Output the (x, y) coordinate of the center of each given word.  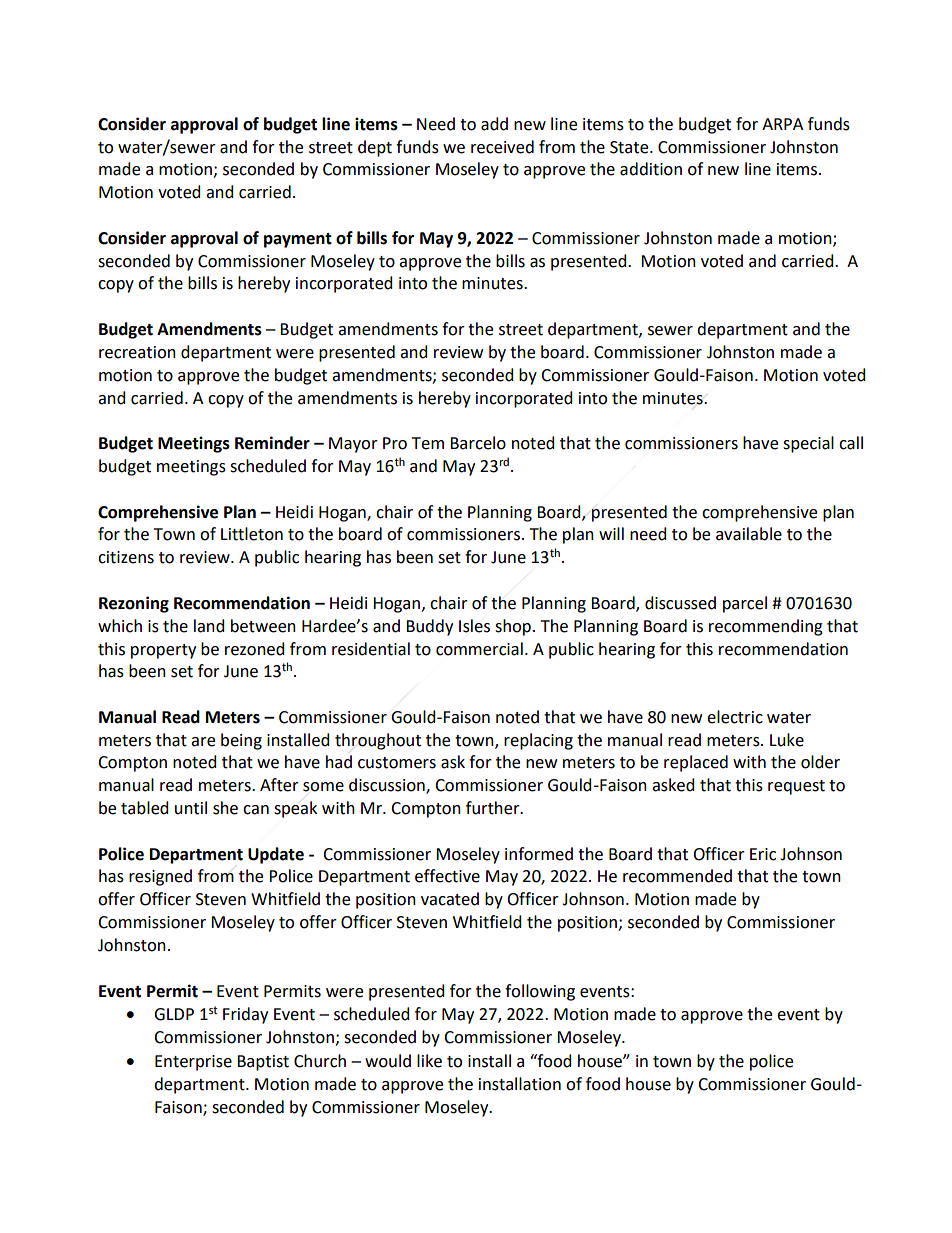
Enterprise (193, 1063)
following (540, 992)
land (209, 626)
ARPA (782, 124)
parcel (745, 604)
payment (298, 240)
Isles (474, 626)
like (429, 1061)
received (502, 147)
